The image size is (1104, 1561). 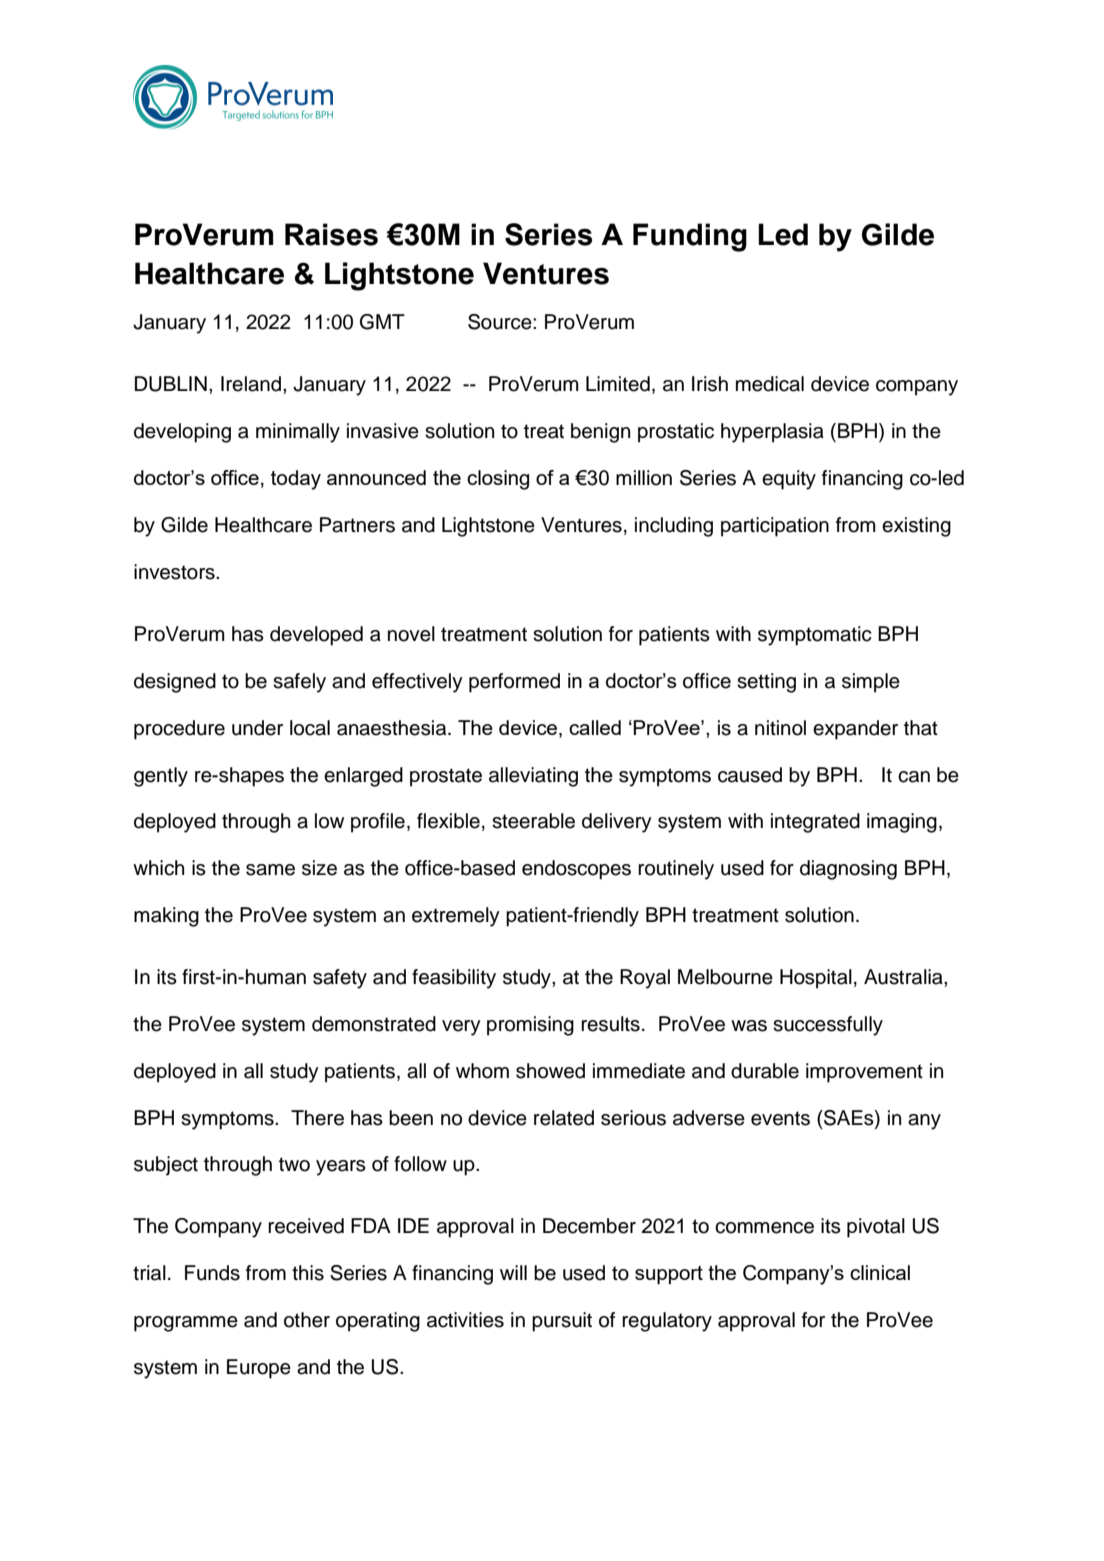 What do you see at coordinates (259, 1369) in the page?
I see `Europe` at bounding box center [259, 1369].
